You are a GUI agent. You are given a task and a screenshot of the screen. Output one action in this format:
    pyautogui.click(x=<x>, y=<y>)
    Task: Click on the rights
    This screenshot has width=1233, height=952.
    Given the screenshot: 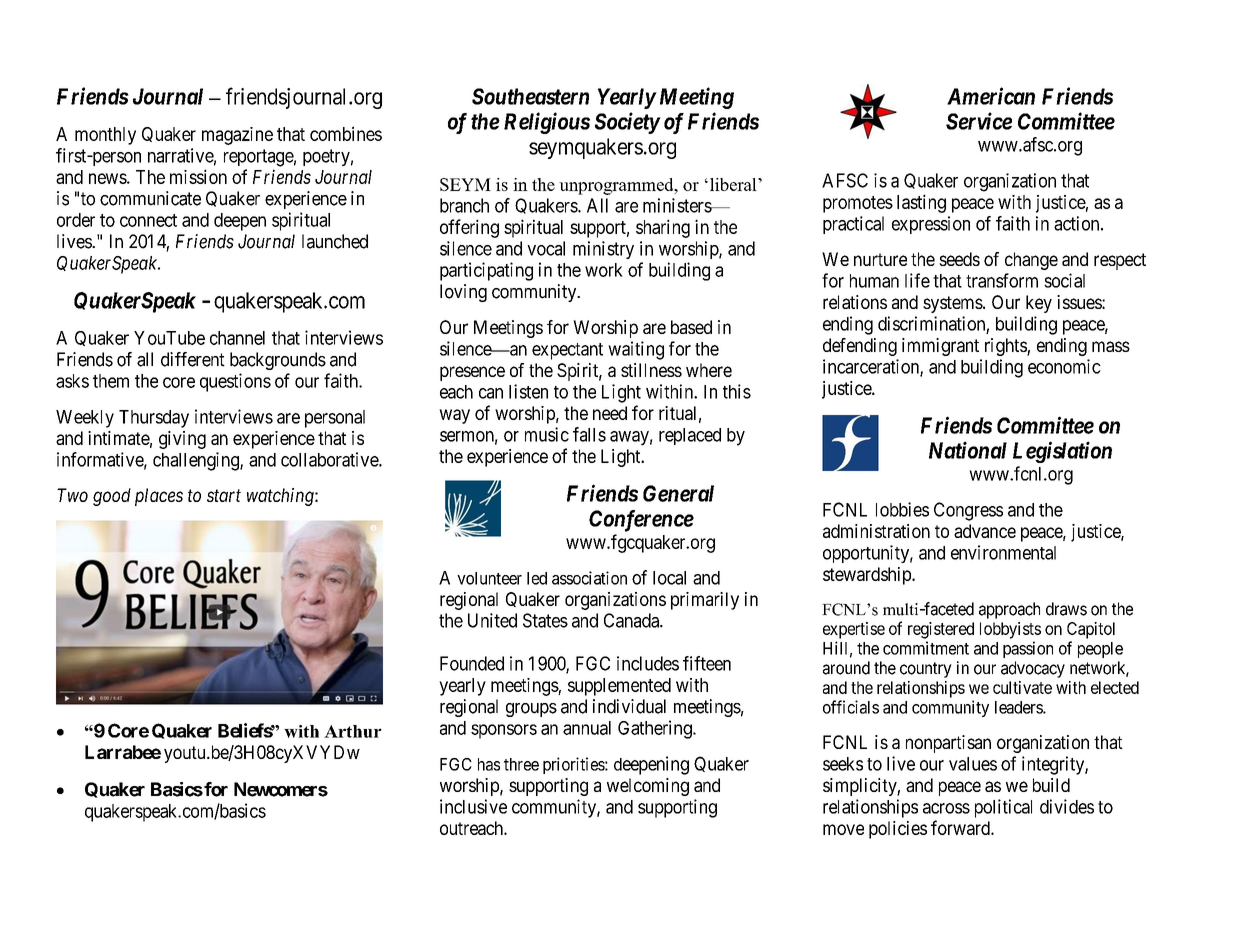 What is the action you would take?
    pyautogui.click(x=1006, y=347)
